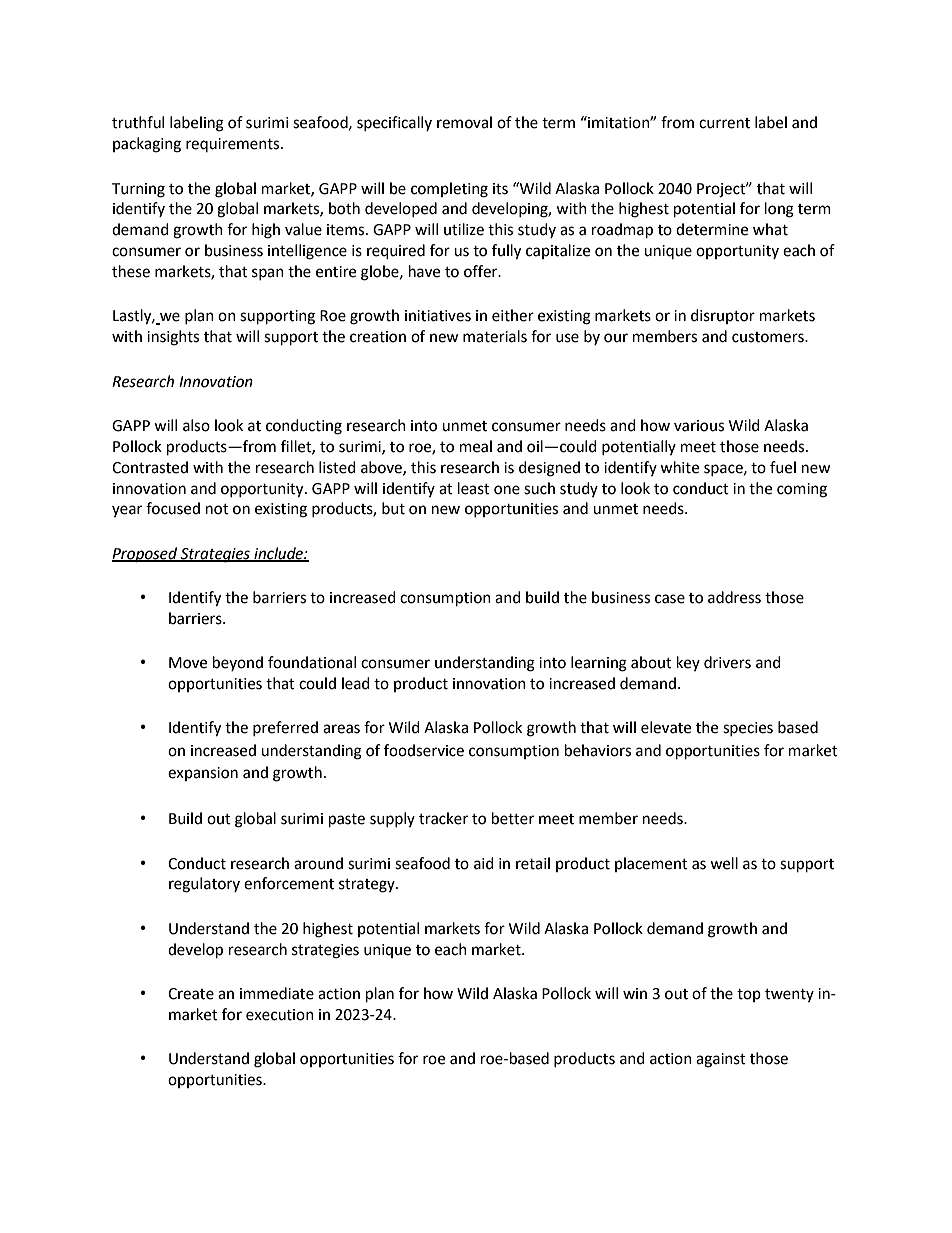  I want to click on against, so click(721, 1060).
